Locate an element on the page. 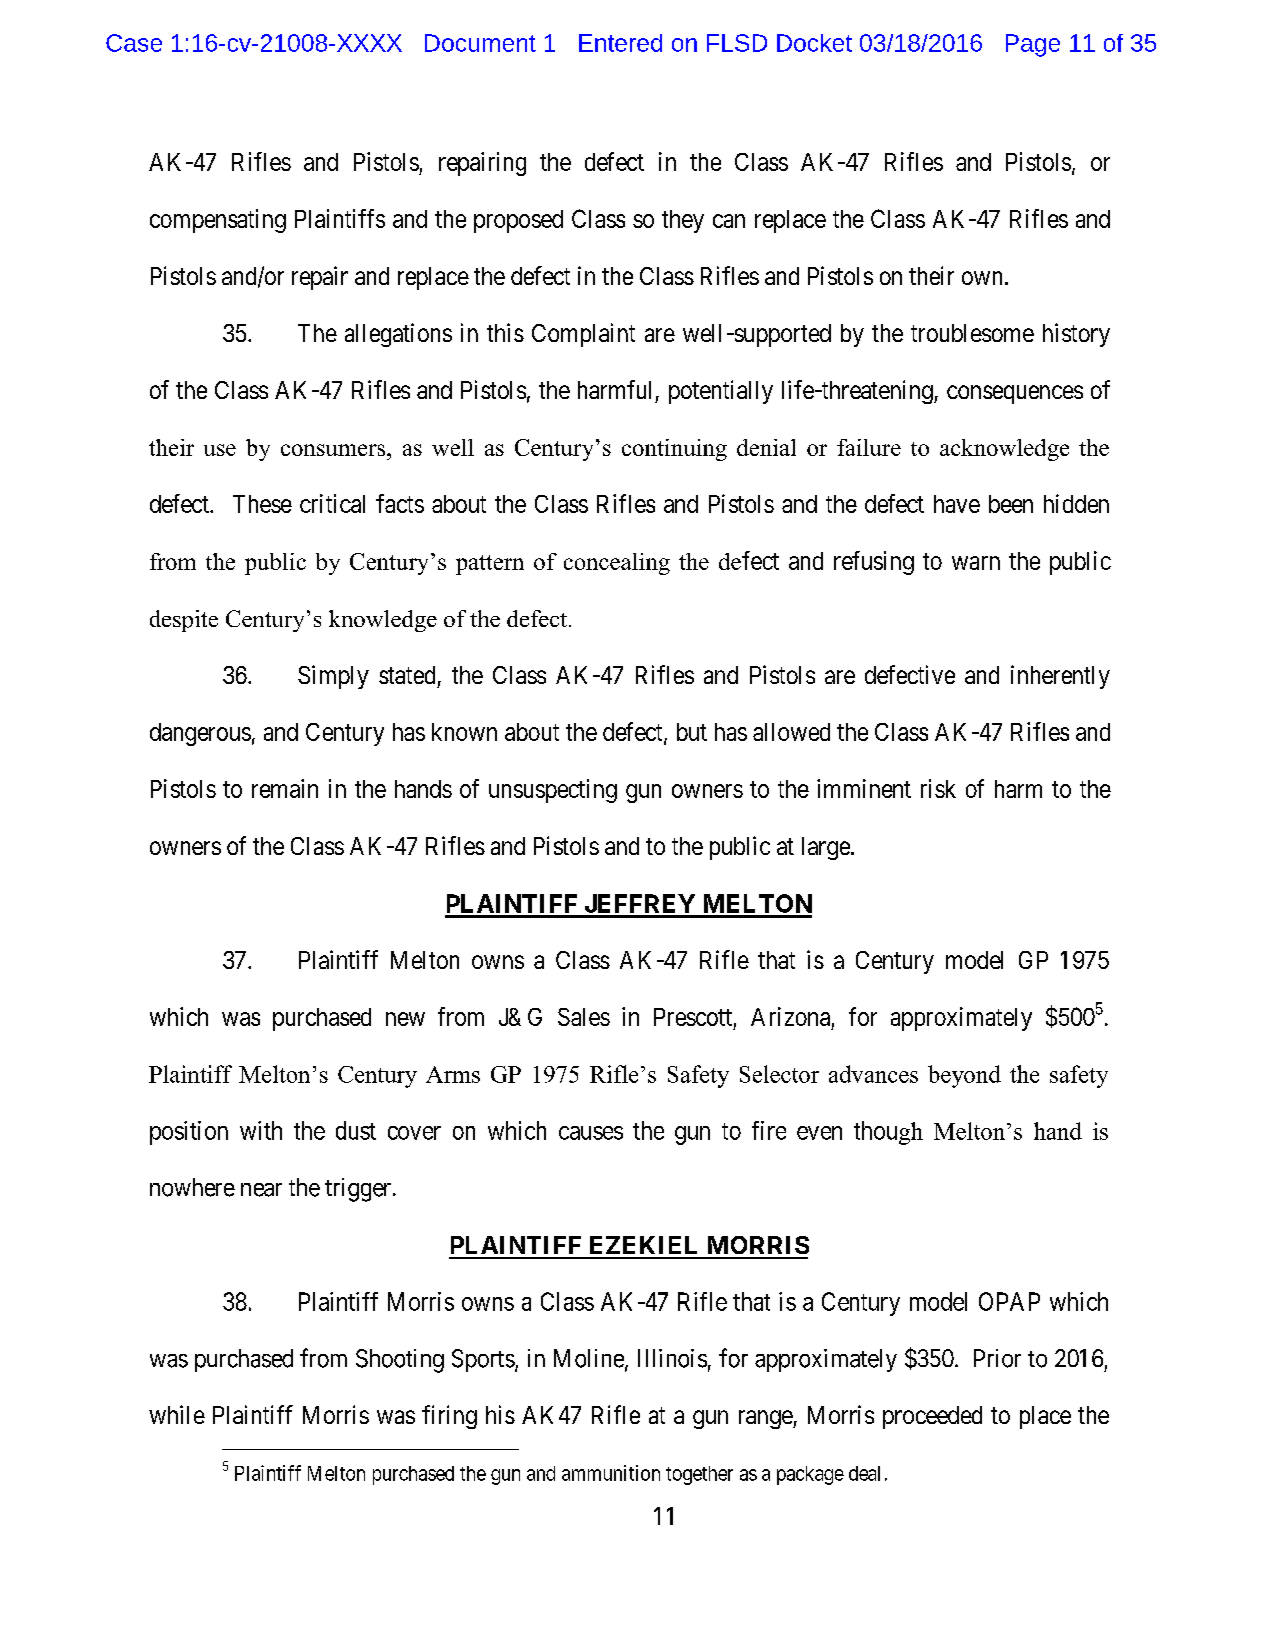 This page has width=1263, height=1634. Case is located at coordinates (134, 43).
